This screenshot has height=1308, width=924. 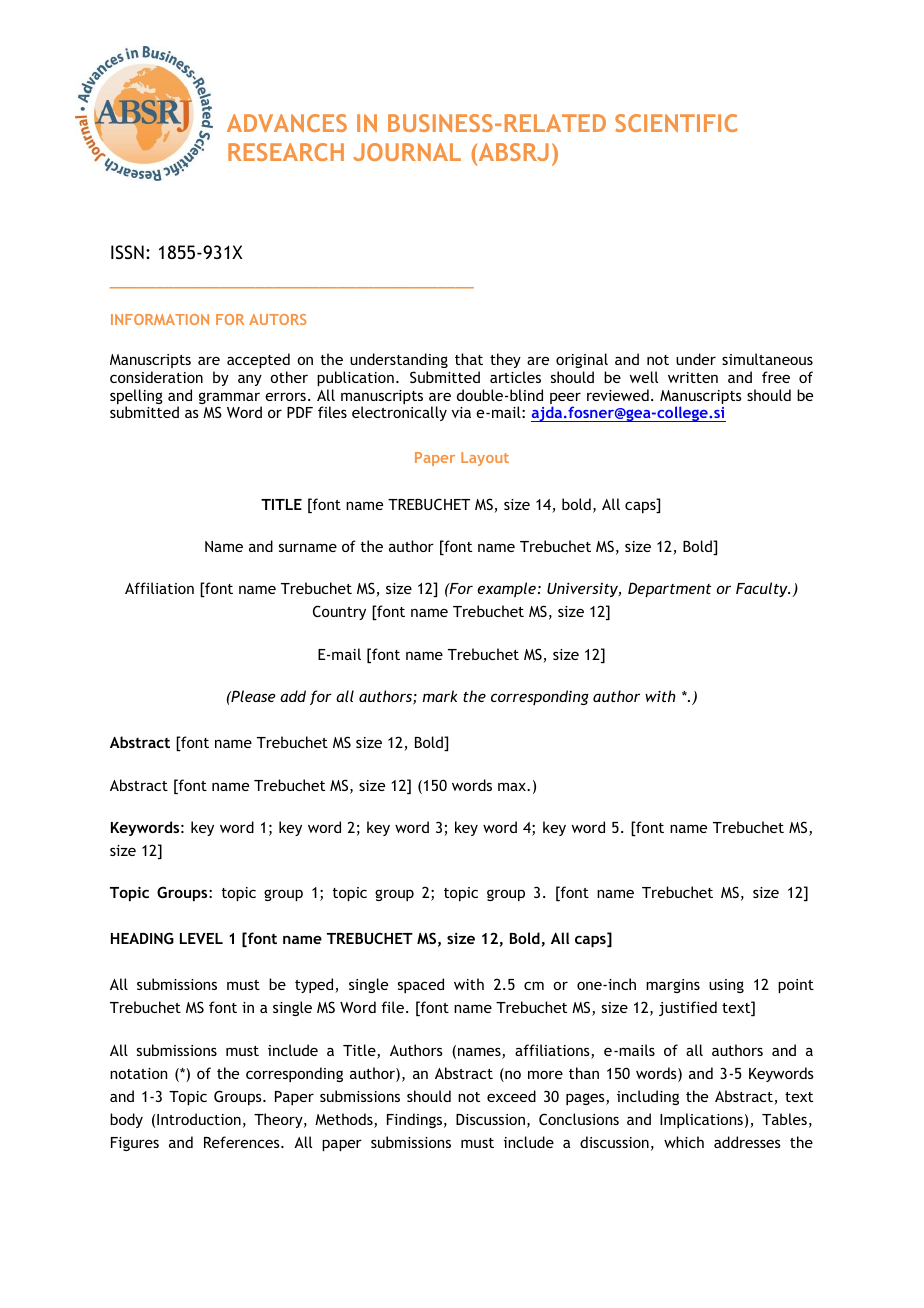 What do you see at coordinates (511, 1096) in the screenshot?
I see `exceed` at bounding box center [511, 1096].
